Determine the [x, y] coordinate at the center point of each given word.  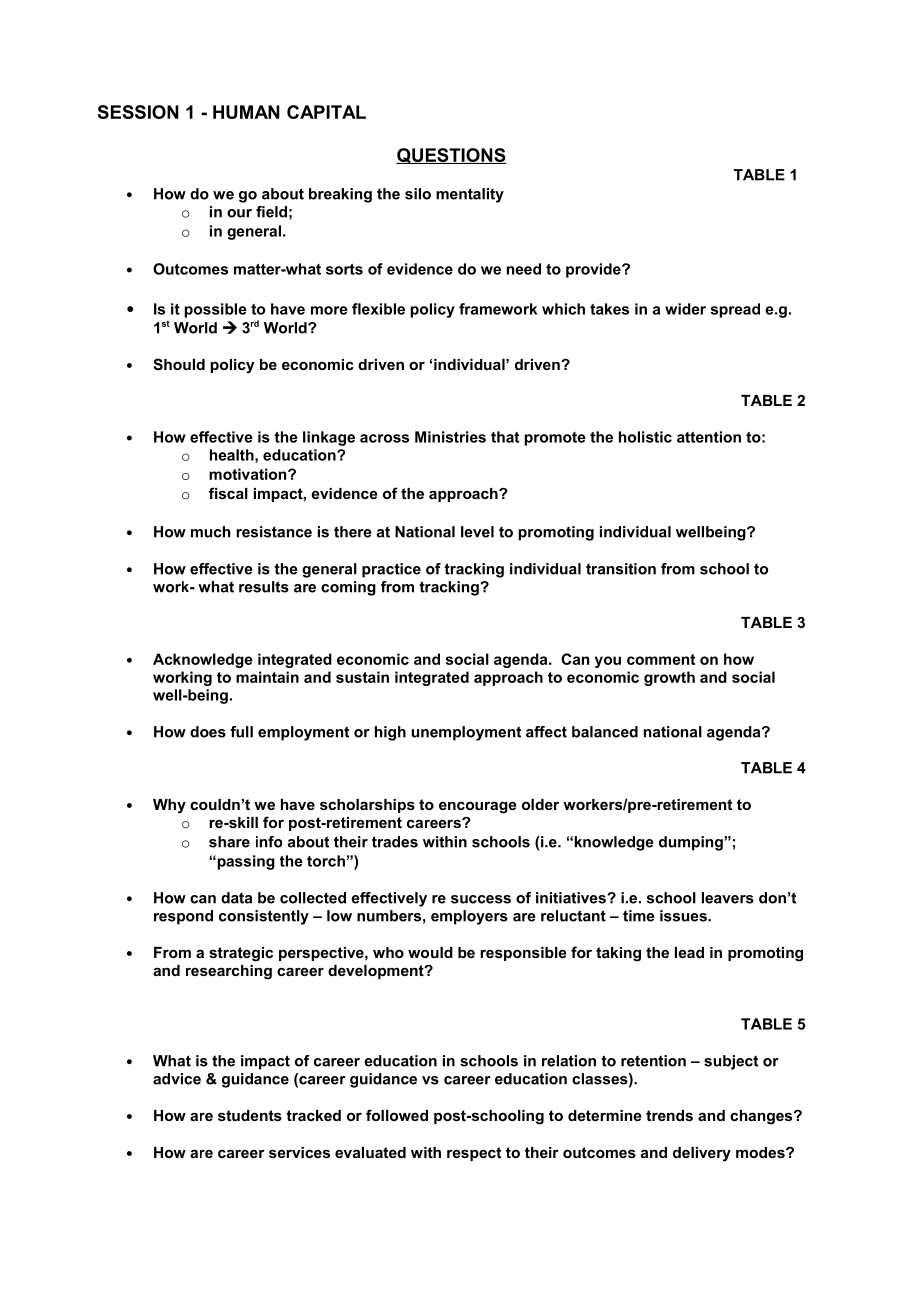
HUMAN [246, 112]
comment [661, 659]
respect [474, 1154]
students [250, 1115]
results [264, 587]
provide [594, 270]
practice [391, 570]
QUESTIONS [451, 156]
